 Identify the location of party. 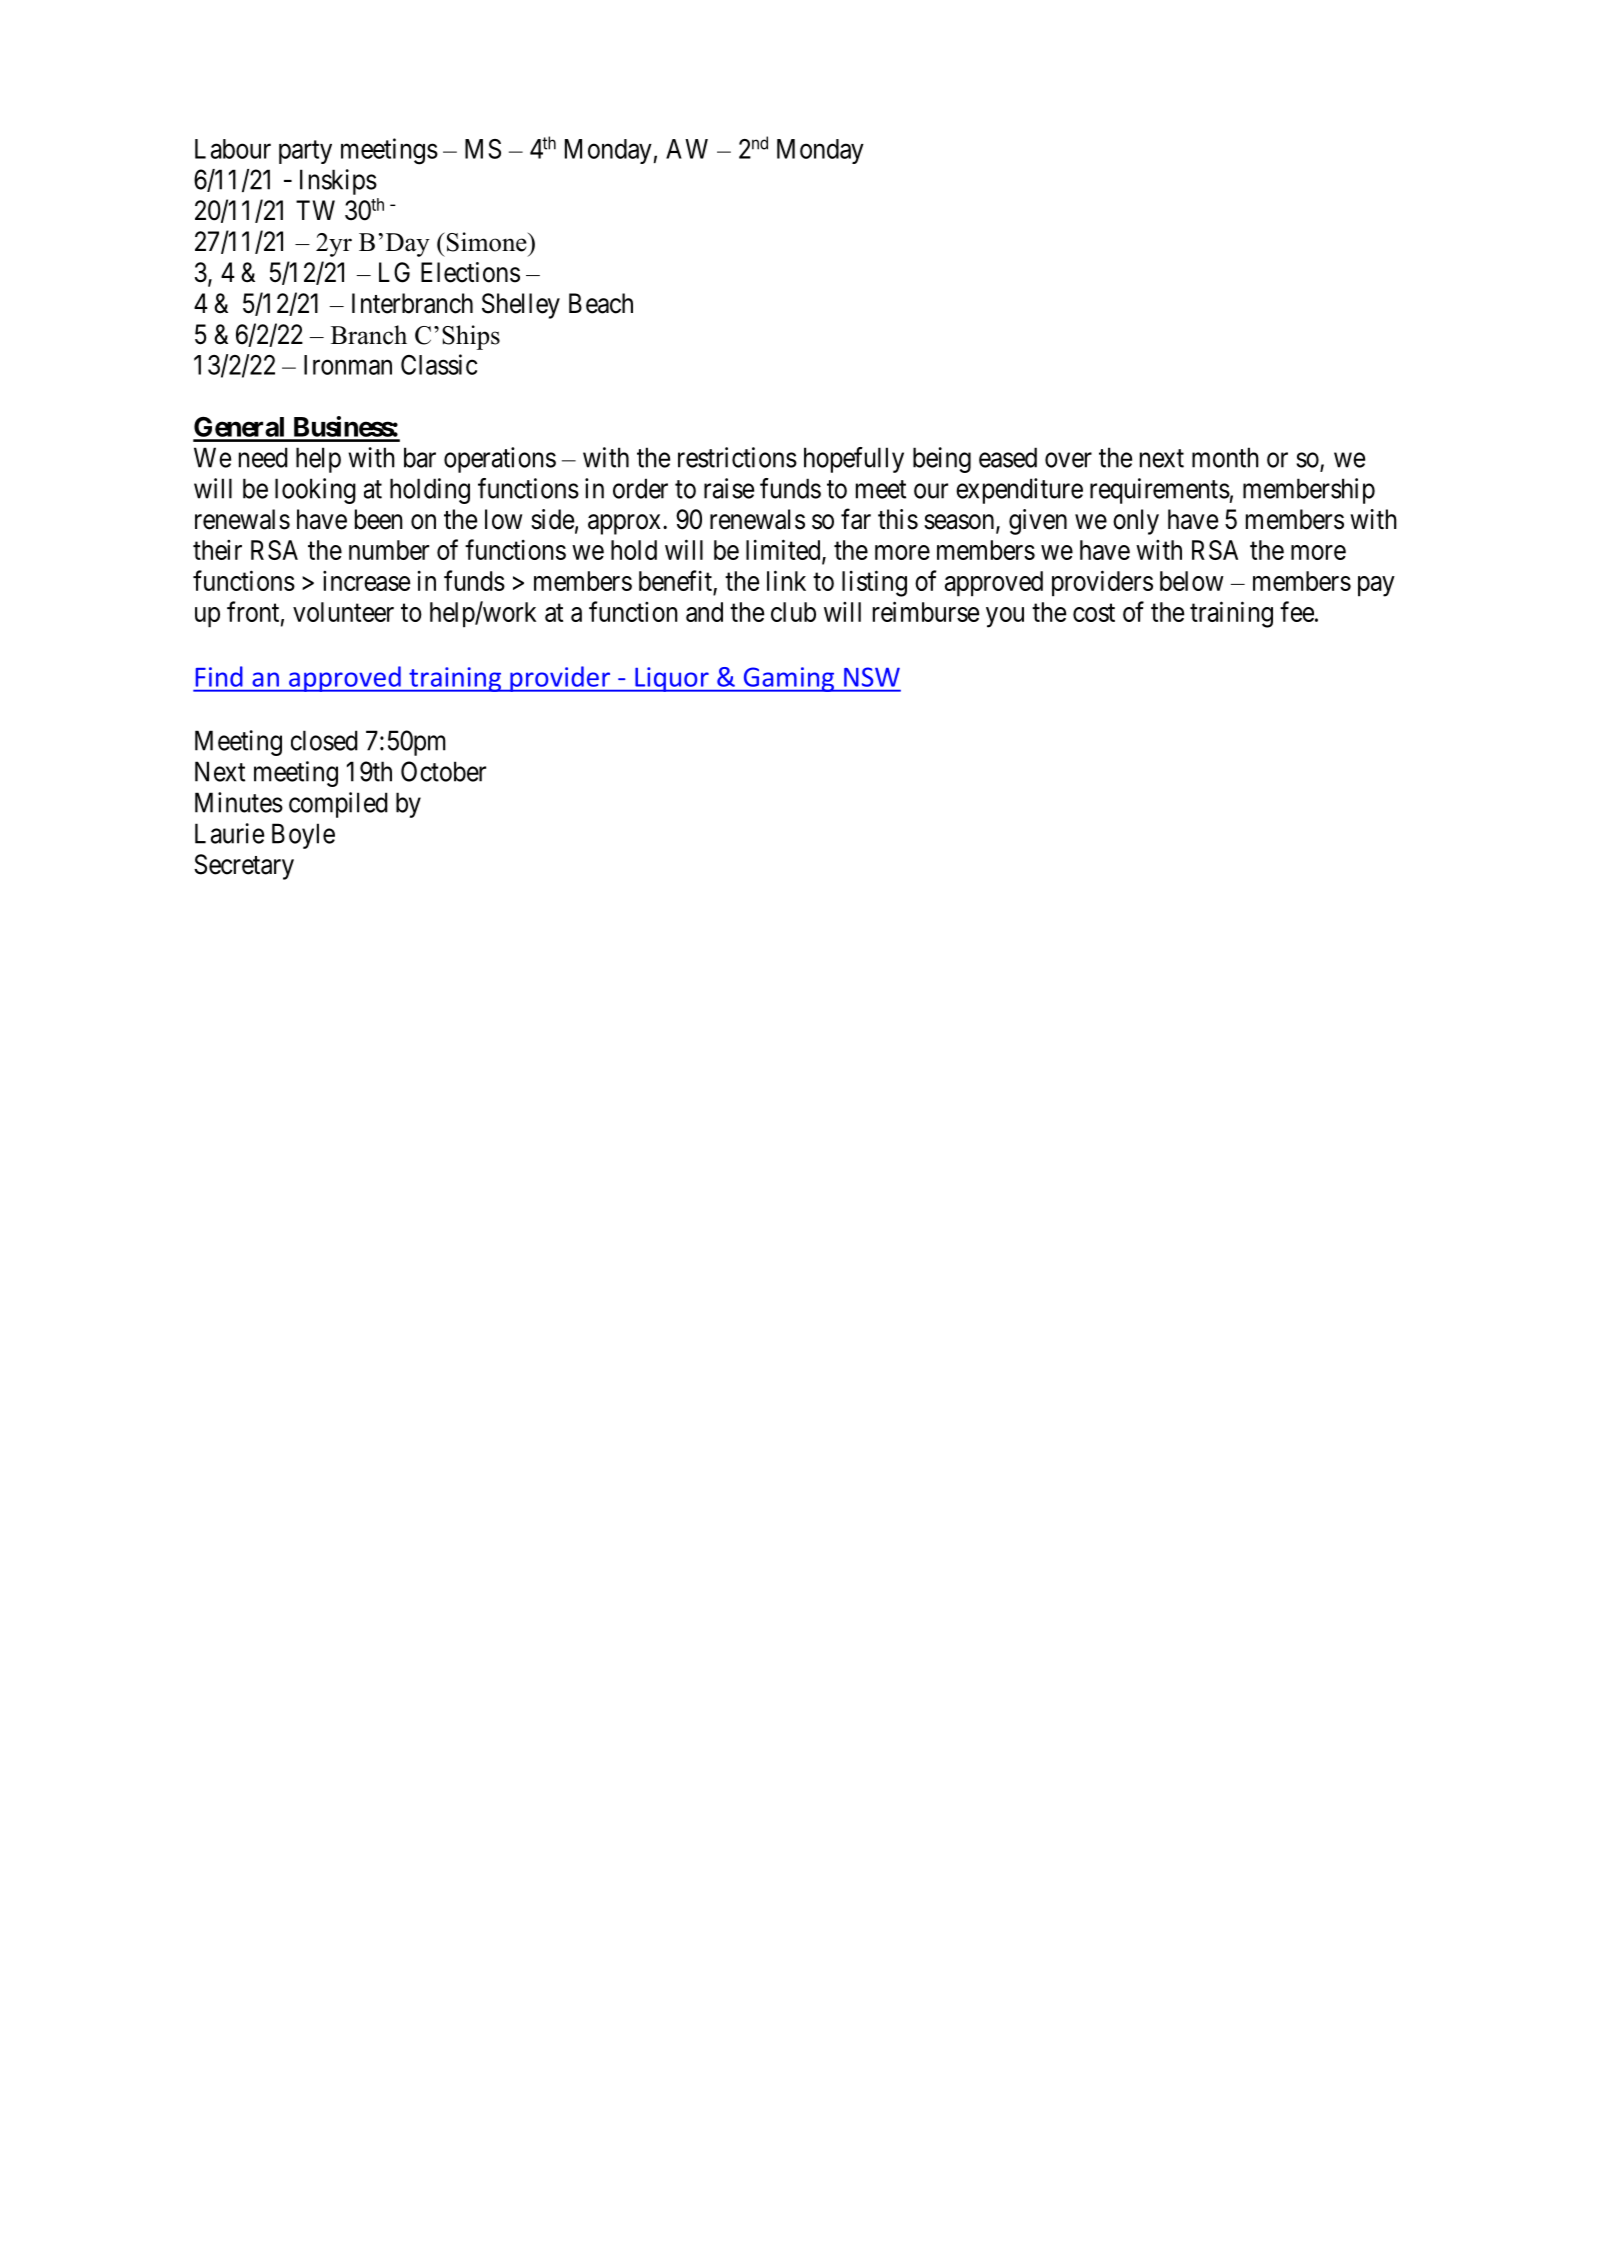
(305, 152).
